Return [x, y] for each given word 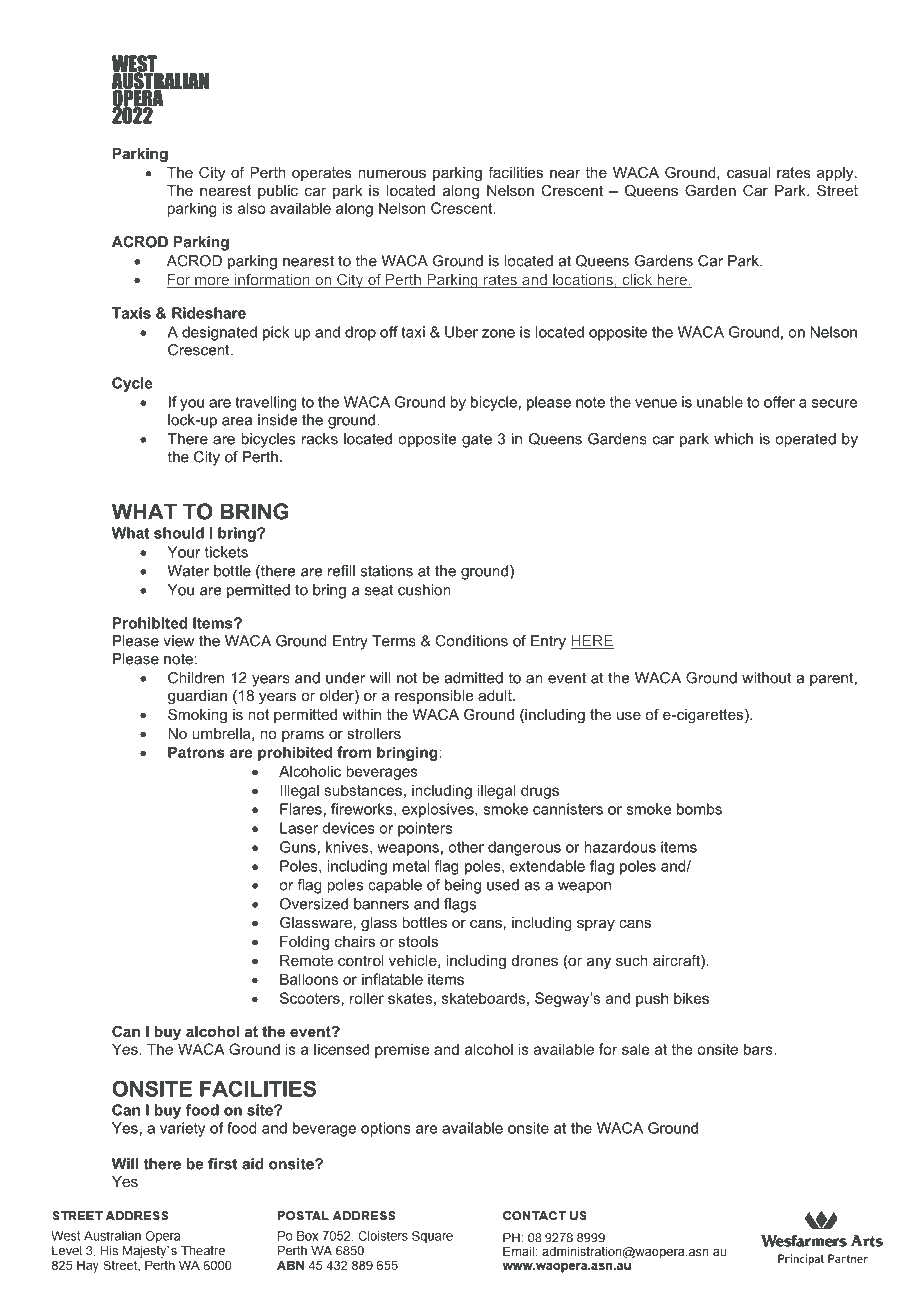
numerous [392, 174]
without [767, 678]
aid [253, 1164]
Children [196, 678]
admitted [474, 678]
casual [748, 172]
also [252, 208]
